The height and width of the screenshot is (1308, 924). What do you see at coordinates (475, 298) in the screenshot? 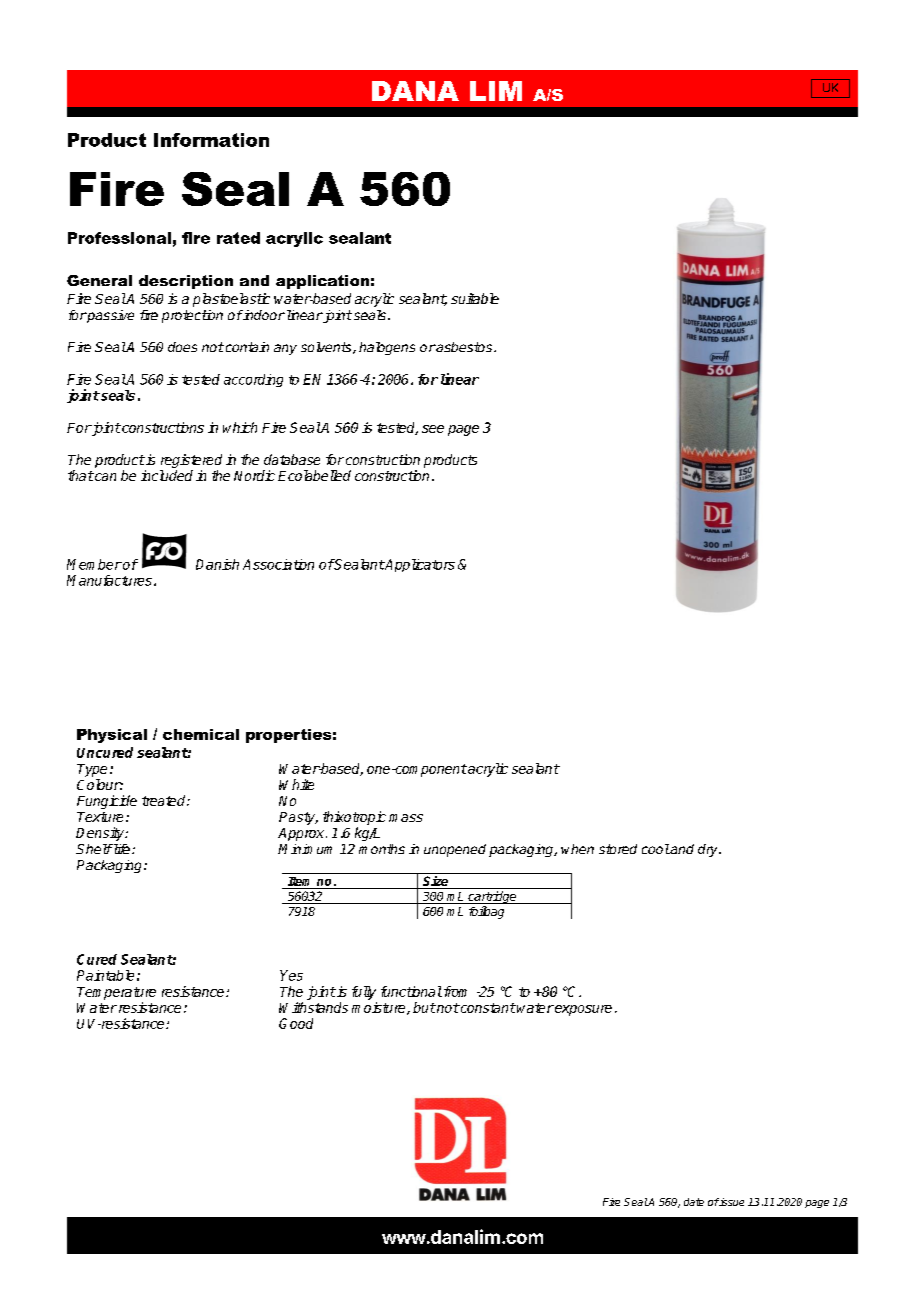
I see `suitable` at bounding box center [475, 298].
